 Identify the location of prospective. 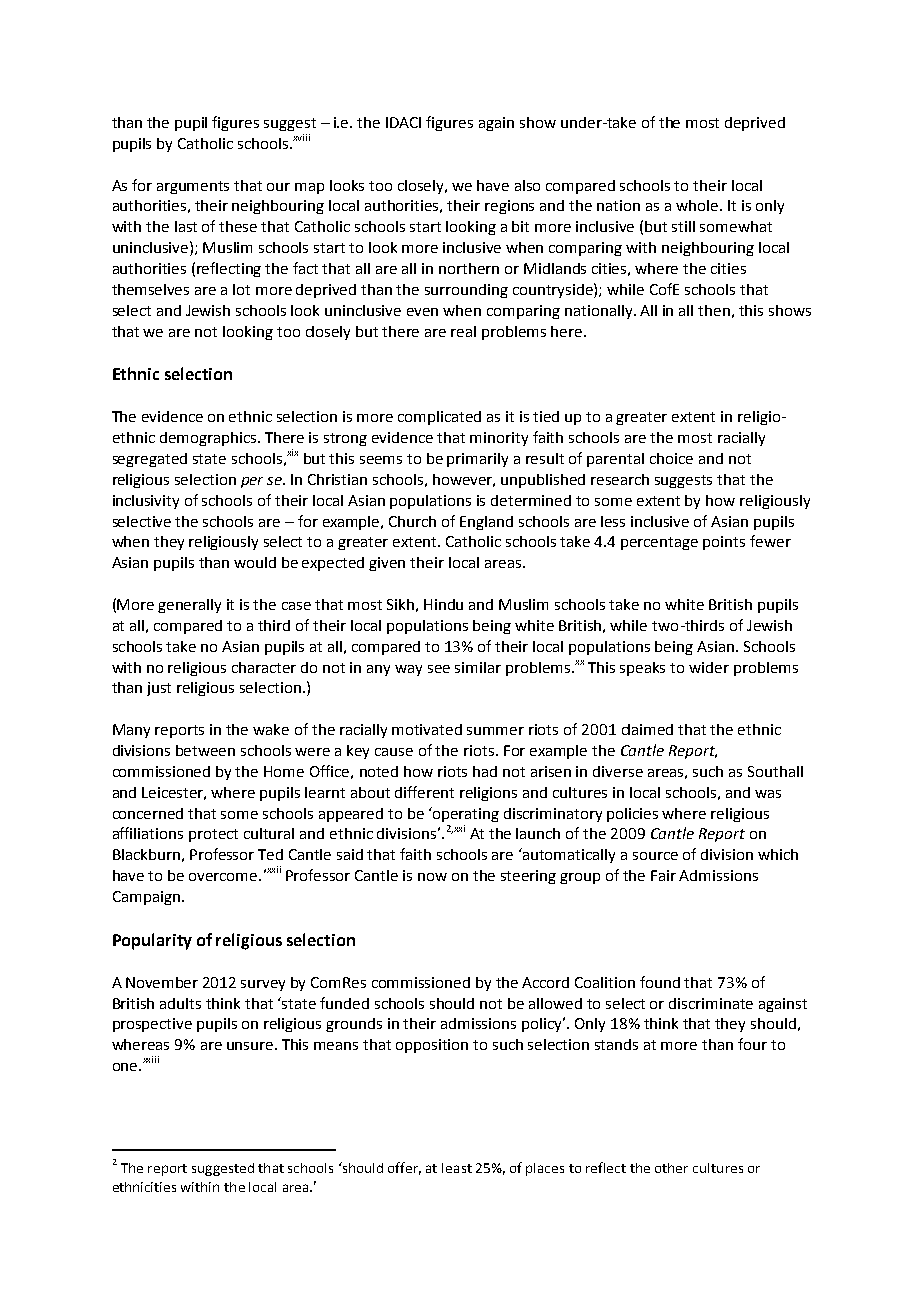
(152, 1025).
